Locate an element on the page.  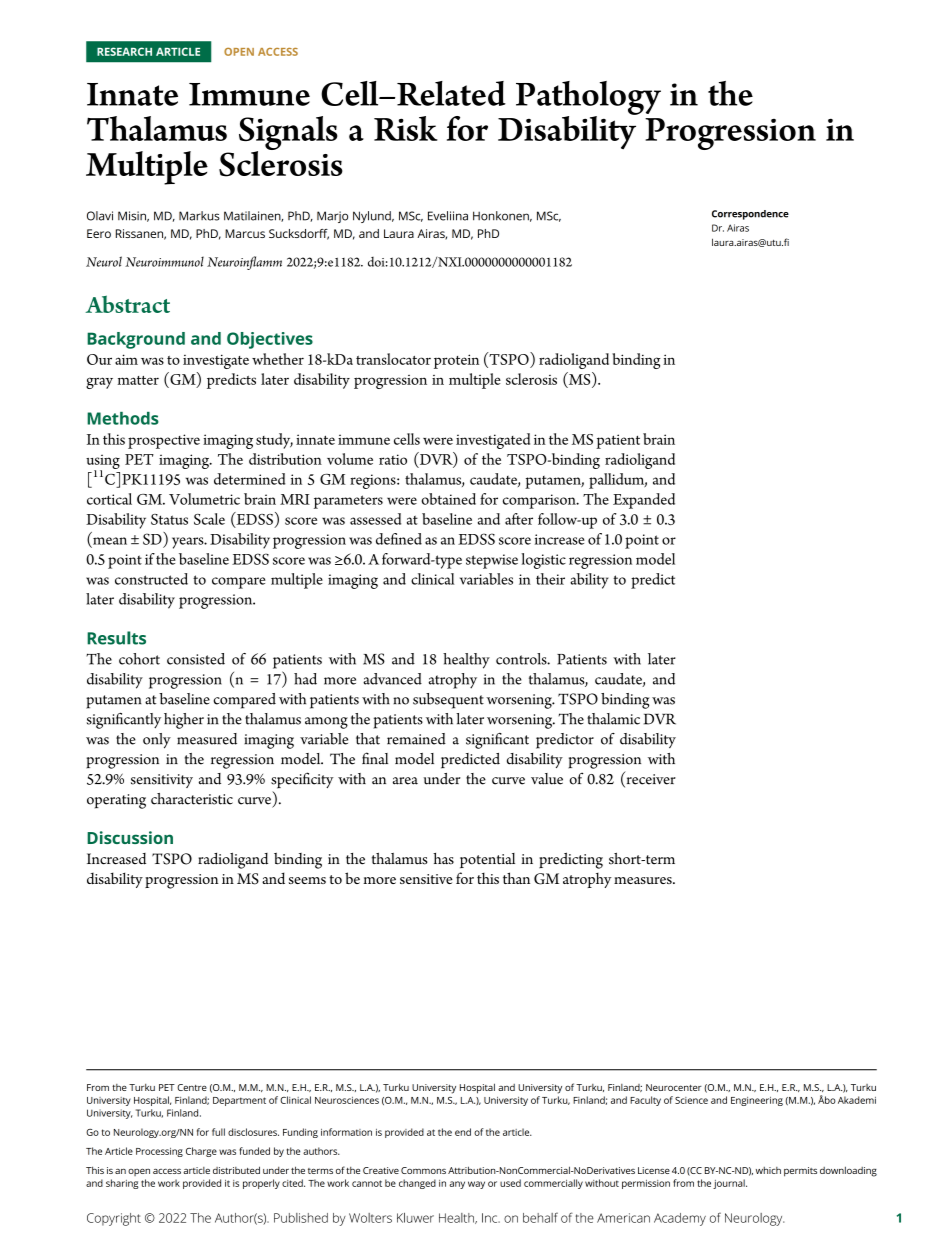
Correspondence is located at coordinates (750, 215).
